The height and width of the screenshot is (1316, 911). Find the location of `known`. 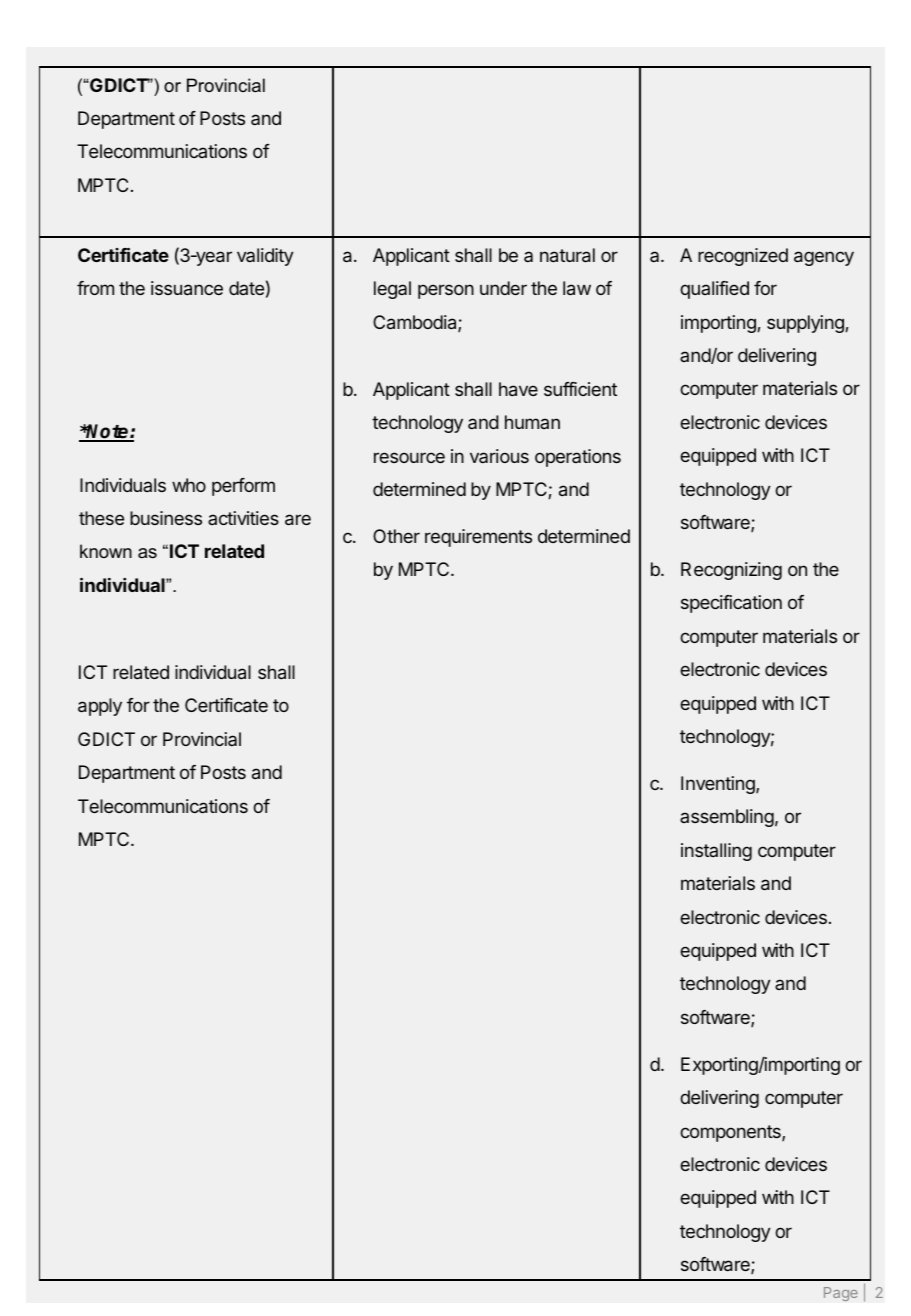

known is located at coordinates (106, 551).
